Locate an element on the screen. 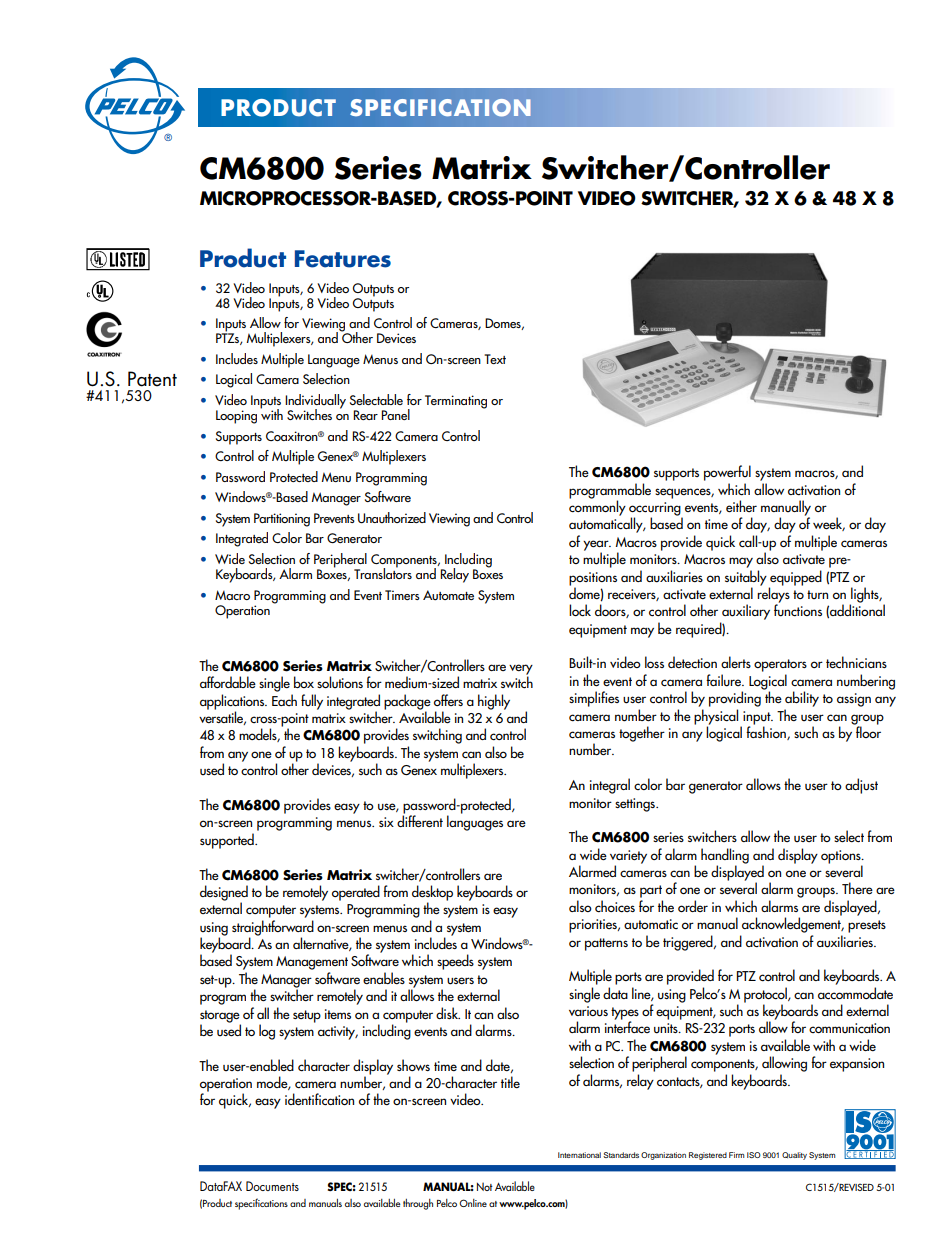  Documents is located at coordinates (272, 1186).
